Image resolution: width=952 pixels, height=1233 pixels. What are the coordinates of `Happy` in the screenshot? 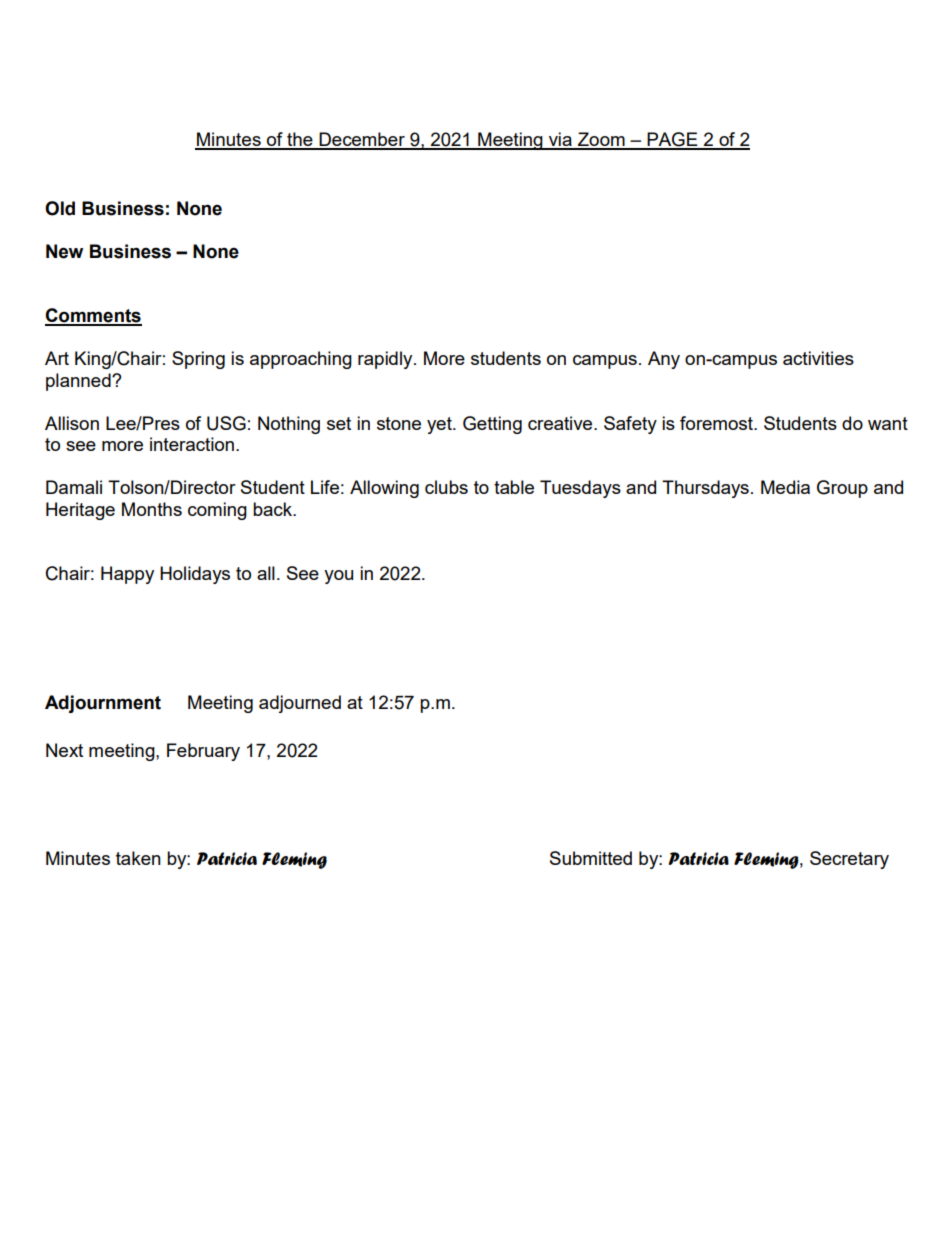 It's located at (127, 575).
